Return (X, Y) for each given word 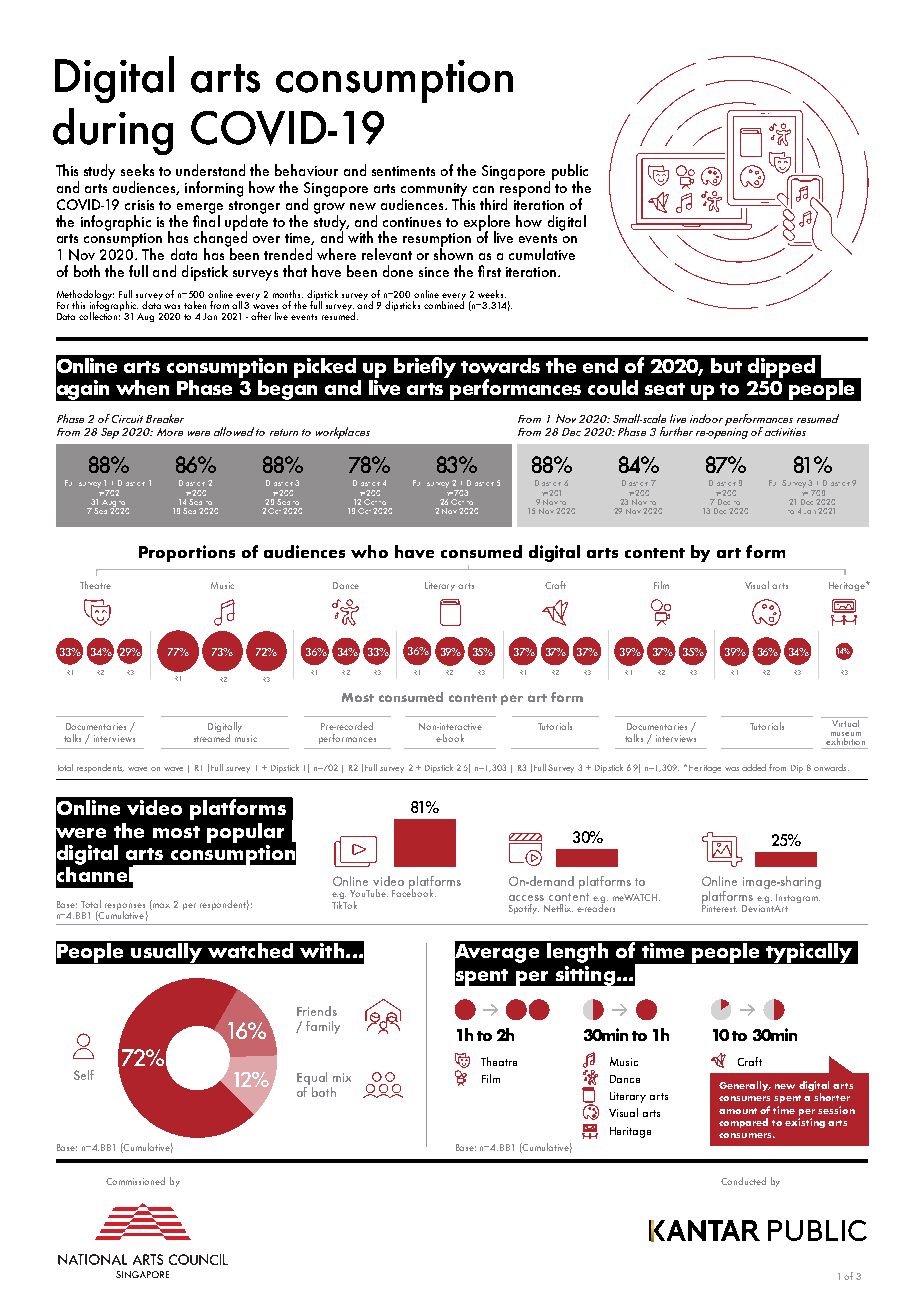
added (754, 767)
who (369, 551)
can (483, 189)
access (526, 898)
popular (245, 833)
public (568, 173)
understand (210, 170)
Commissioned (135, 1181)
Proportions (187, 553)
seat (665, 389)
